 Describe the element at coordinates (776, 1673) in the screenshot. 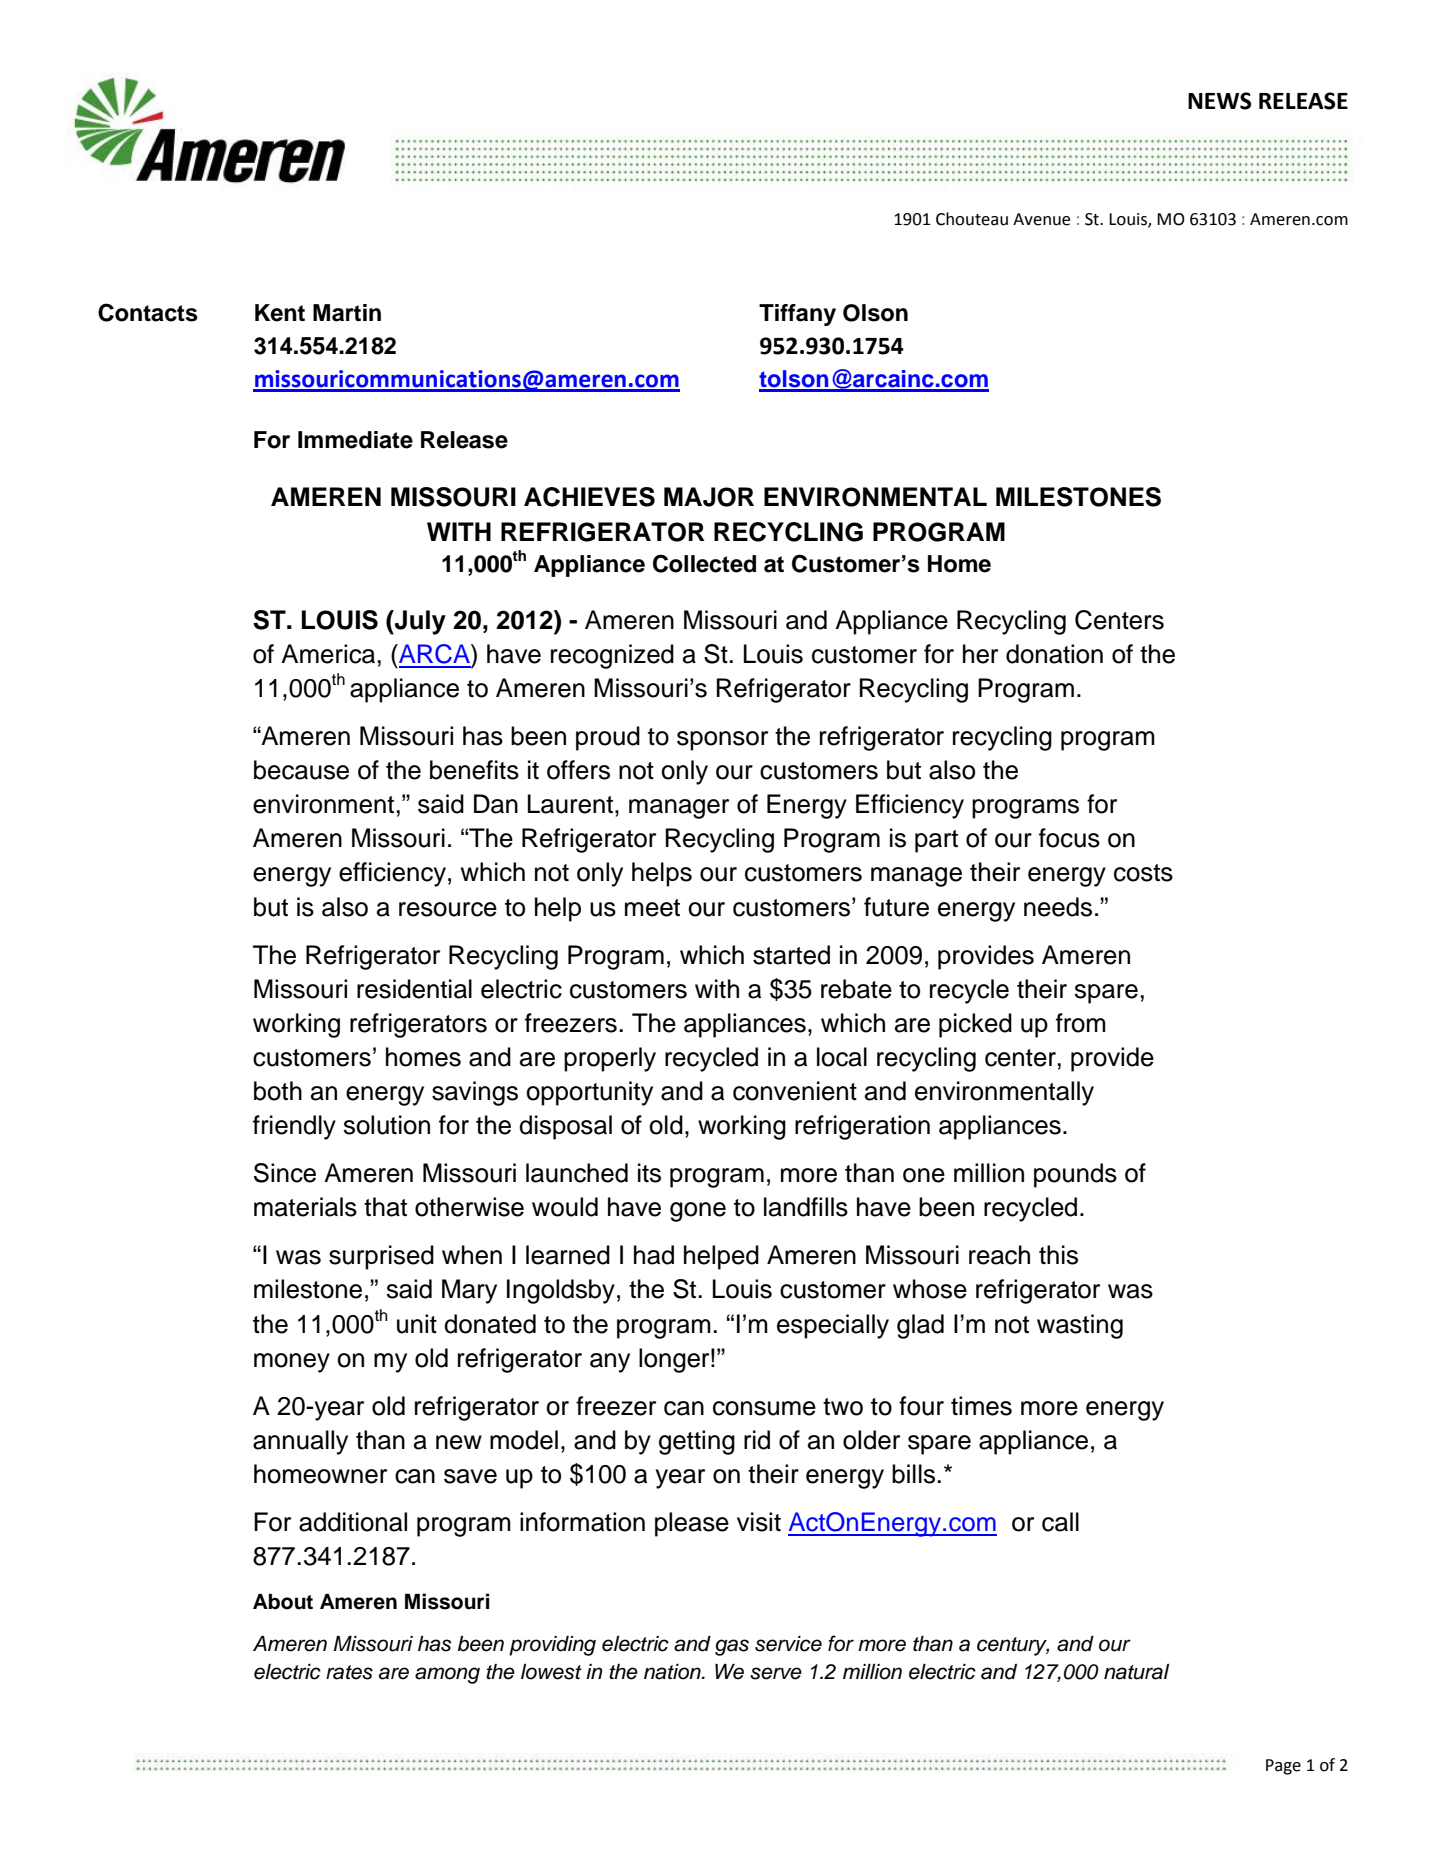

I see `serve` at that location.
